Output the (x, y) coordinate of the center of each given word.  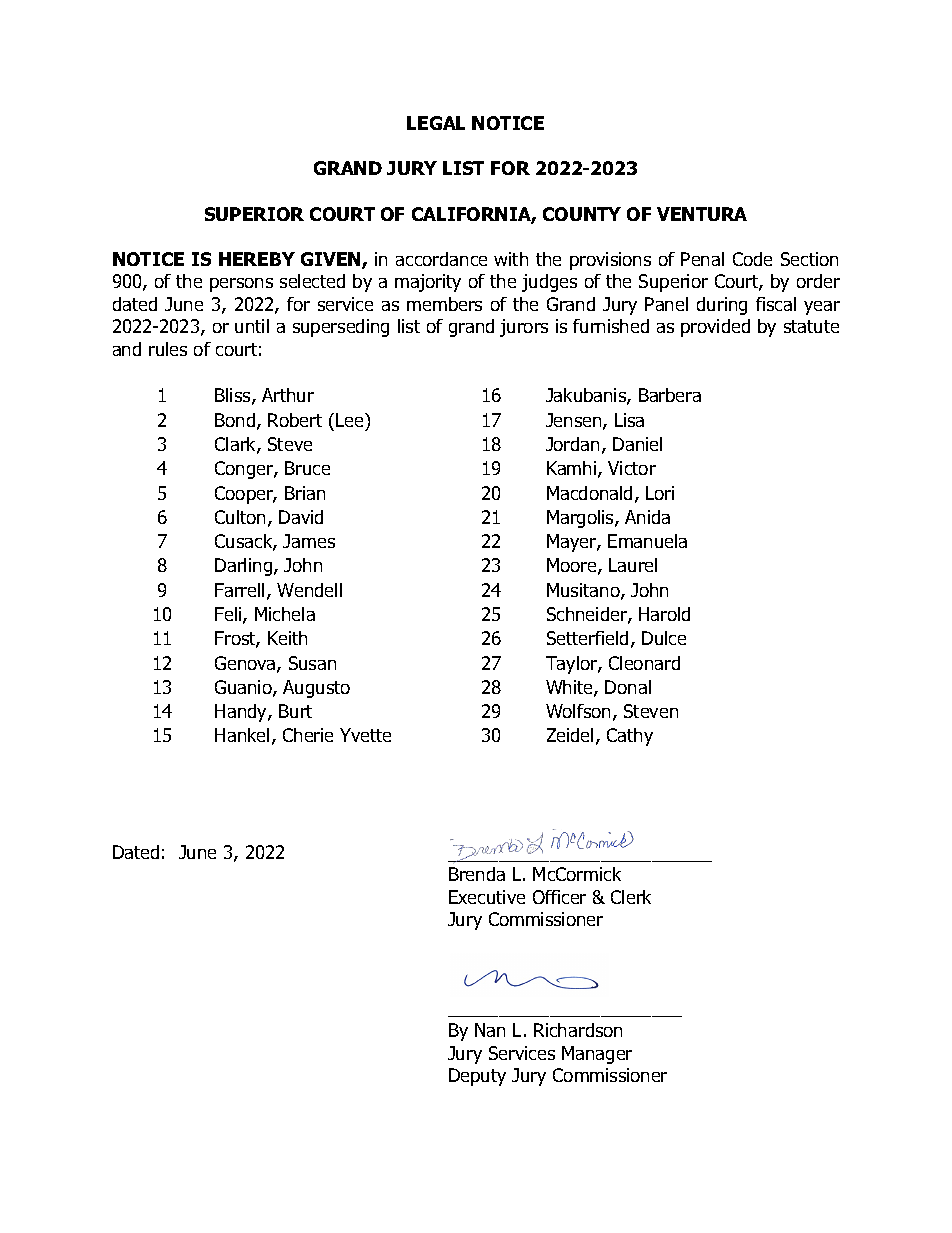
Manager (597, 1055)
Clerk (631, 897)
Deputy (477, 1077)
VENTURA (702, 214)
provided (715, 328)
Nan (490, 1030)
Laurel (633, 565)
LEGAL (436, 123)
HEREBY (257, 259)
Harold (664, 614)
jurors (524, 328)
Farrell (239, 590)
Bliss (234, 396)
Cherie (308, 735)
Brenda (477, 874)
